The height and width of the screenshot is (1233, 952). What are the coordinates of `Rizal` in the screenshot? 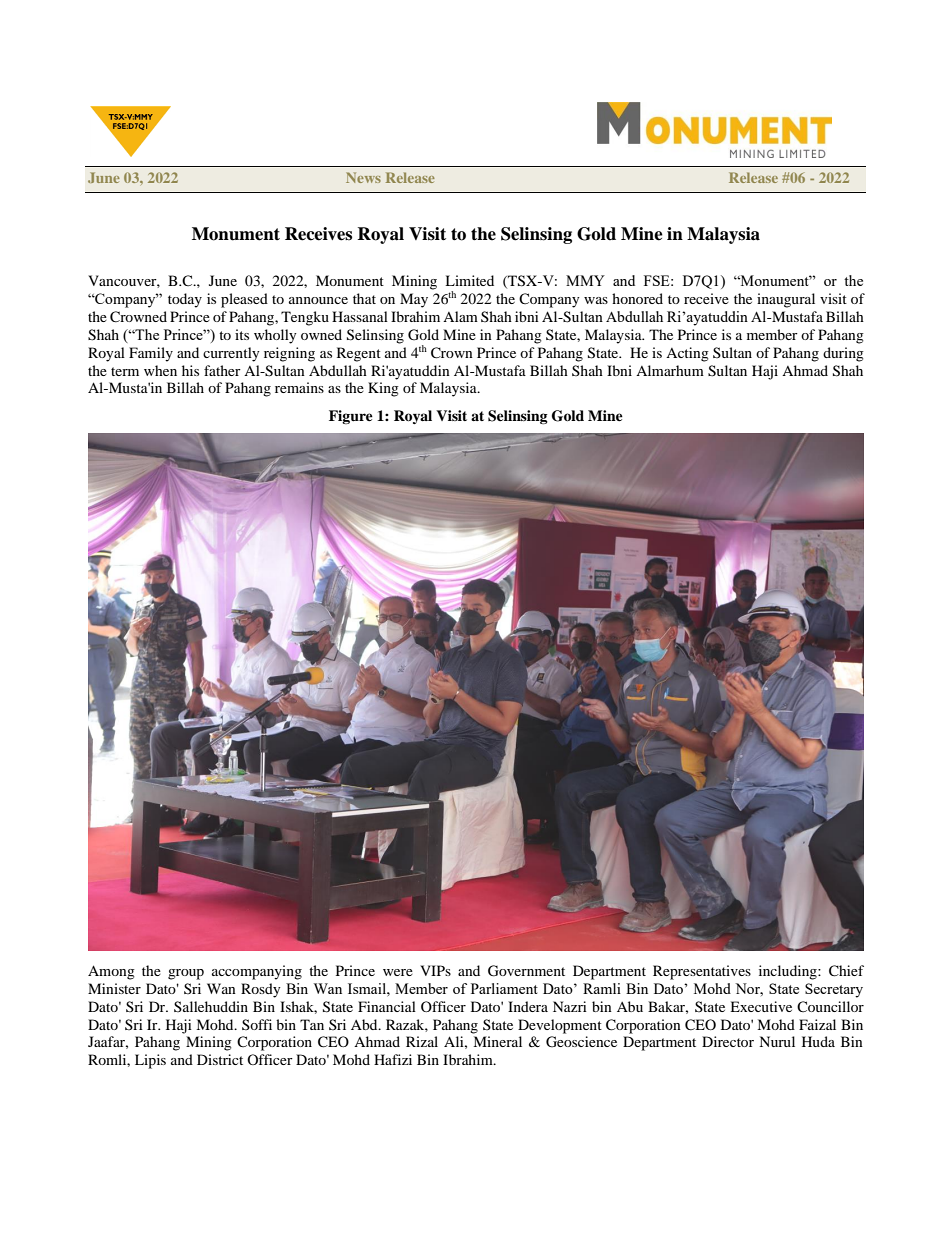 It's located at (422, 1041).
